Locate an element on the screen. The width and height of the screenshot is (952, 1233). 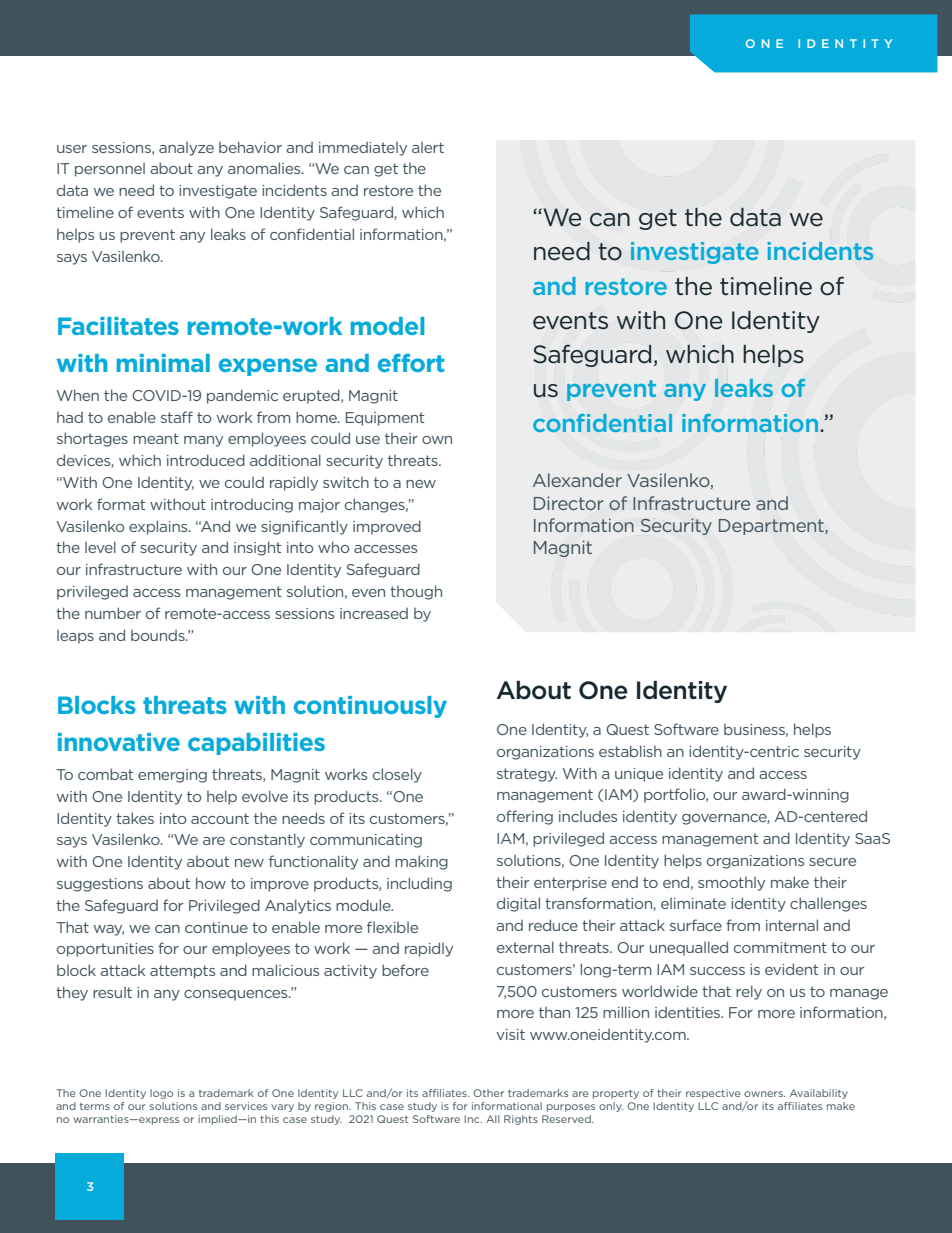
though is located at coordinates (416, 592).
